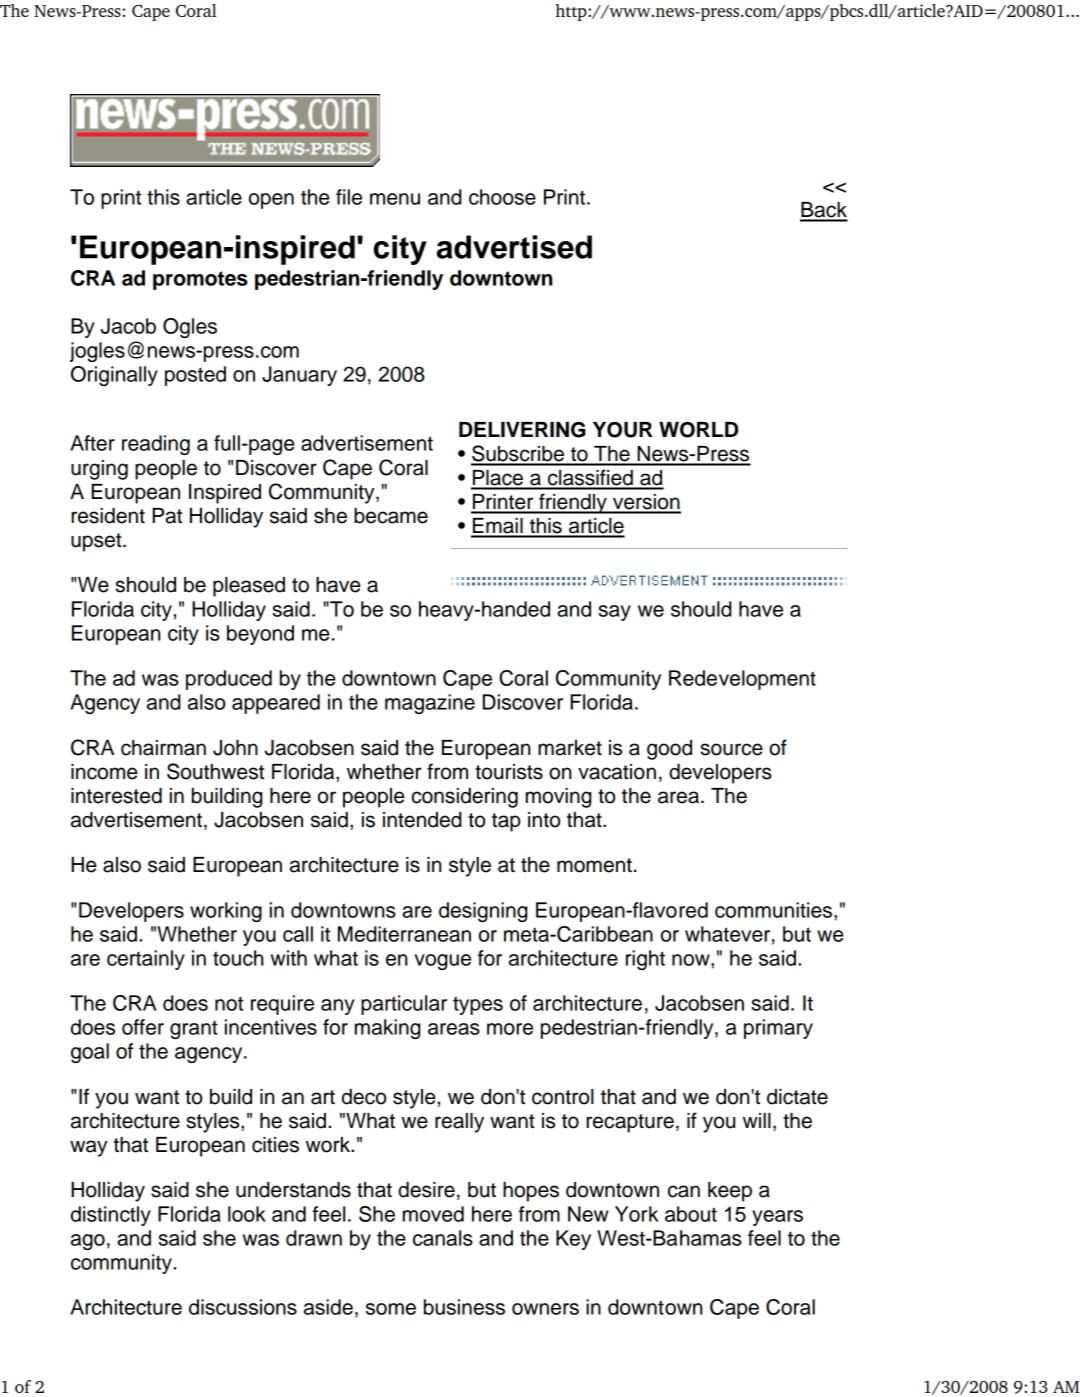  What do you see at coordinates (395, 199) in the screenshot?
I see `menu` at bounding box center [395, 199].
